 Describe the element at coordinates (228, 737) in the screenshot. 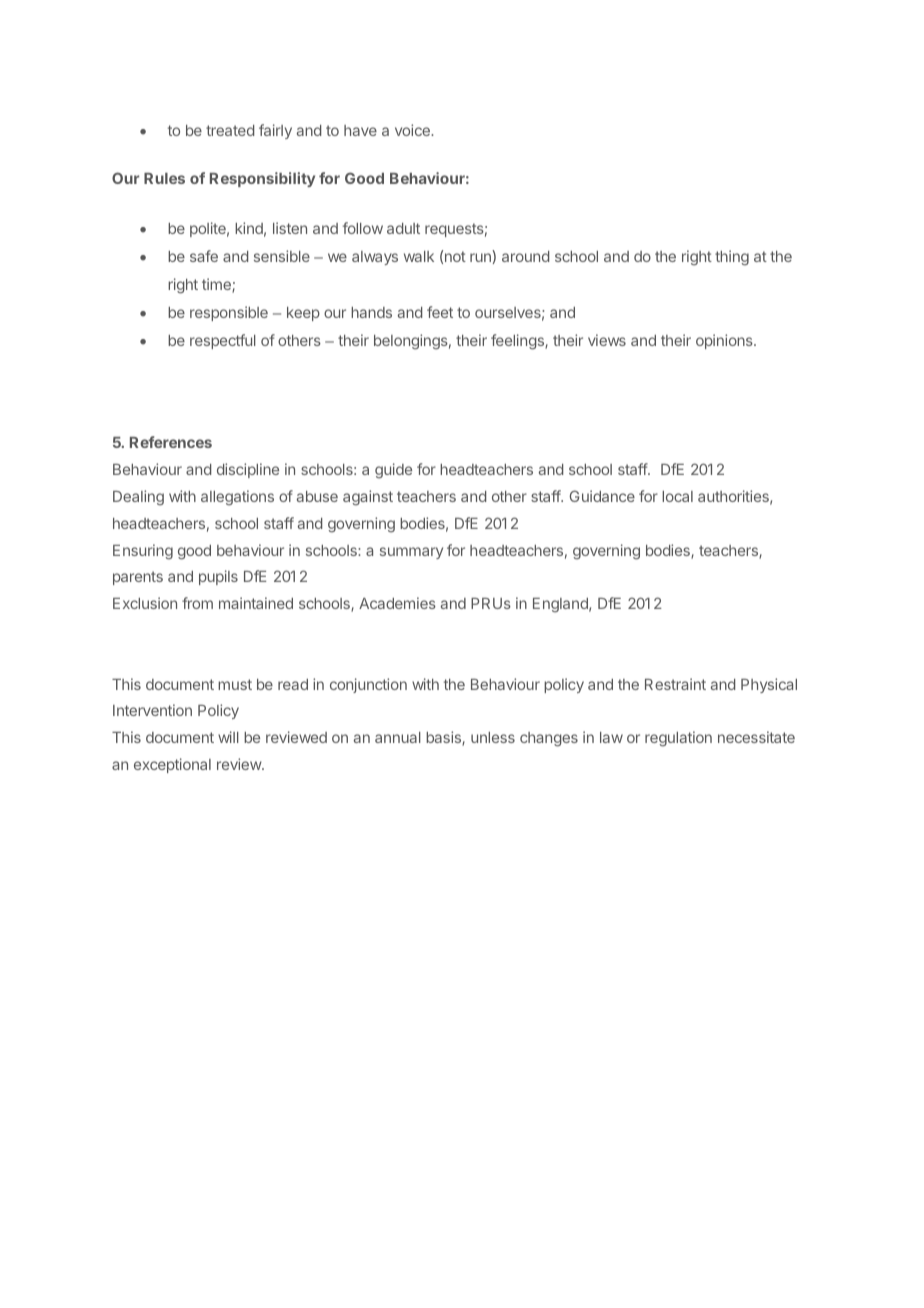

I see `will` at that location.
